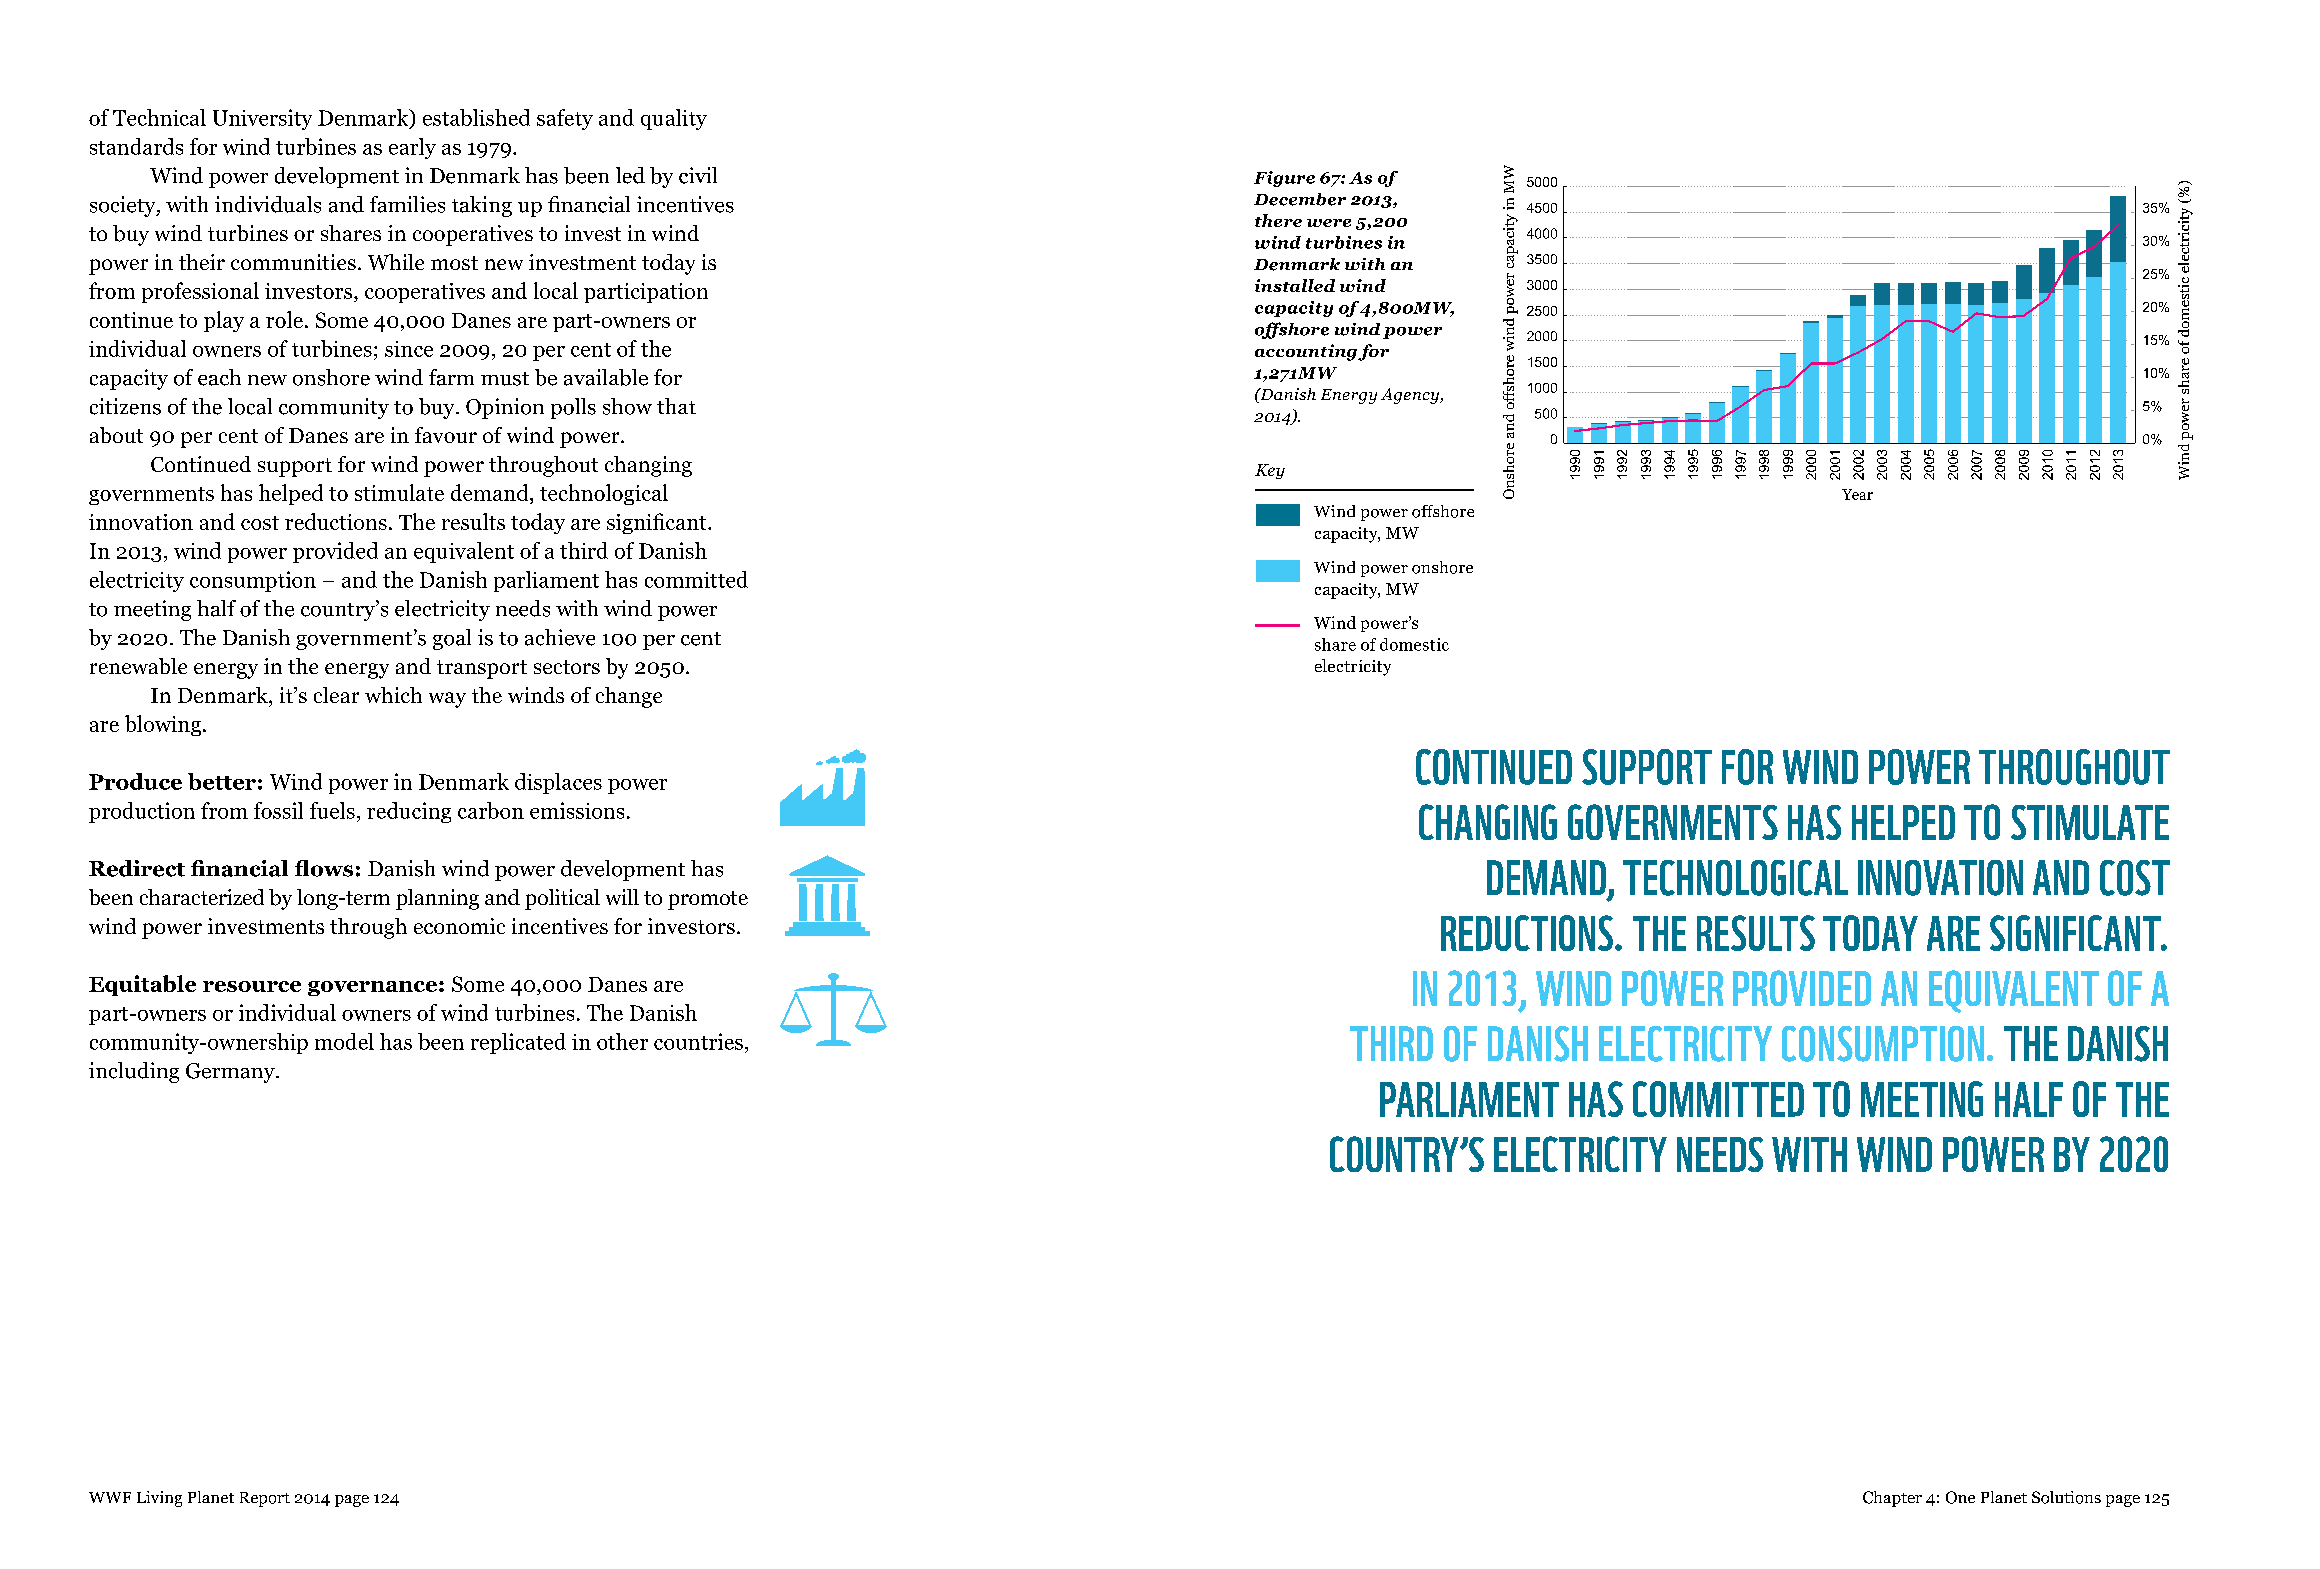 The width and height of the image is (2320, 1569). Describe the element at coordinates (412, 148) in the image. I see `early` at that location.
